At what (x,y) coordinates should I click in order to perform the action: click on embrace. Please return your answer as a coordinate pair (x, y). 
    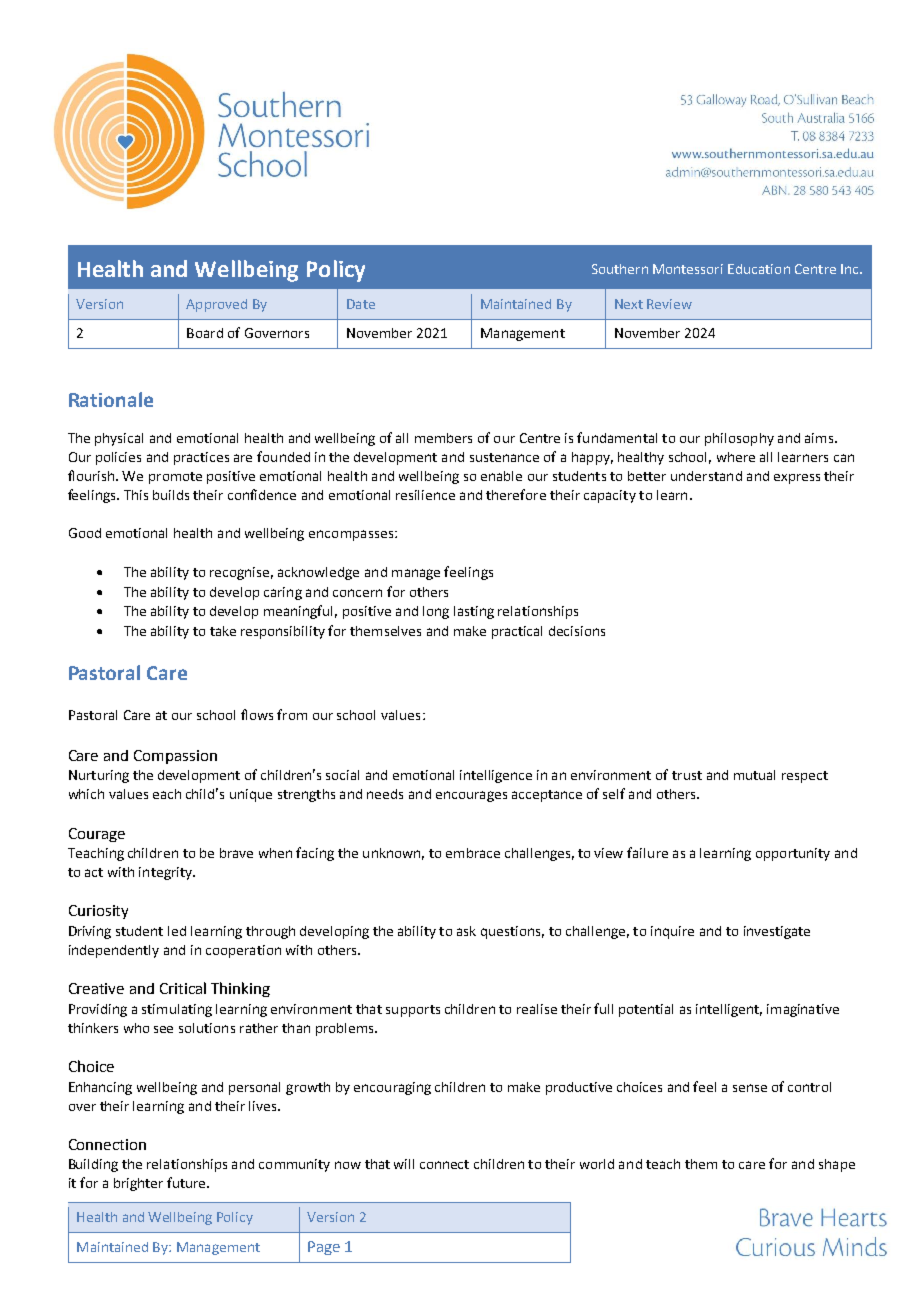
    Looking at the image, I should click on (473, 853).
